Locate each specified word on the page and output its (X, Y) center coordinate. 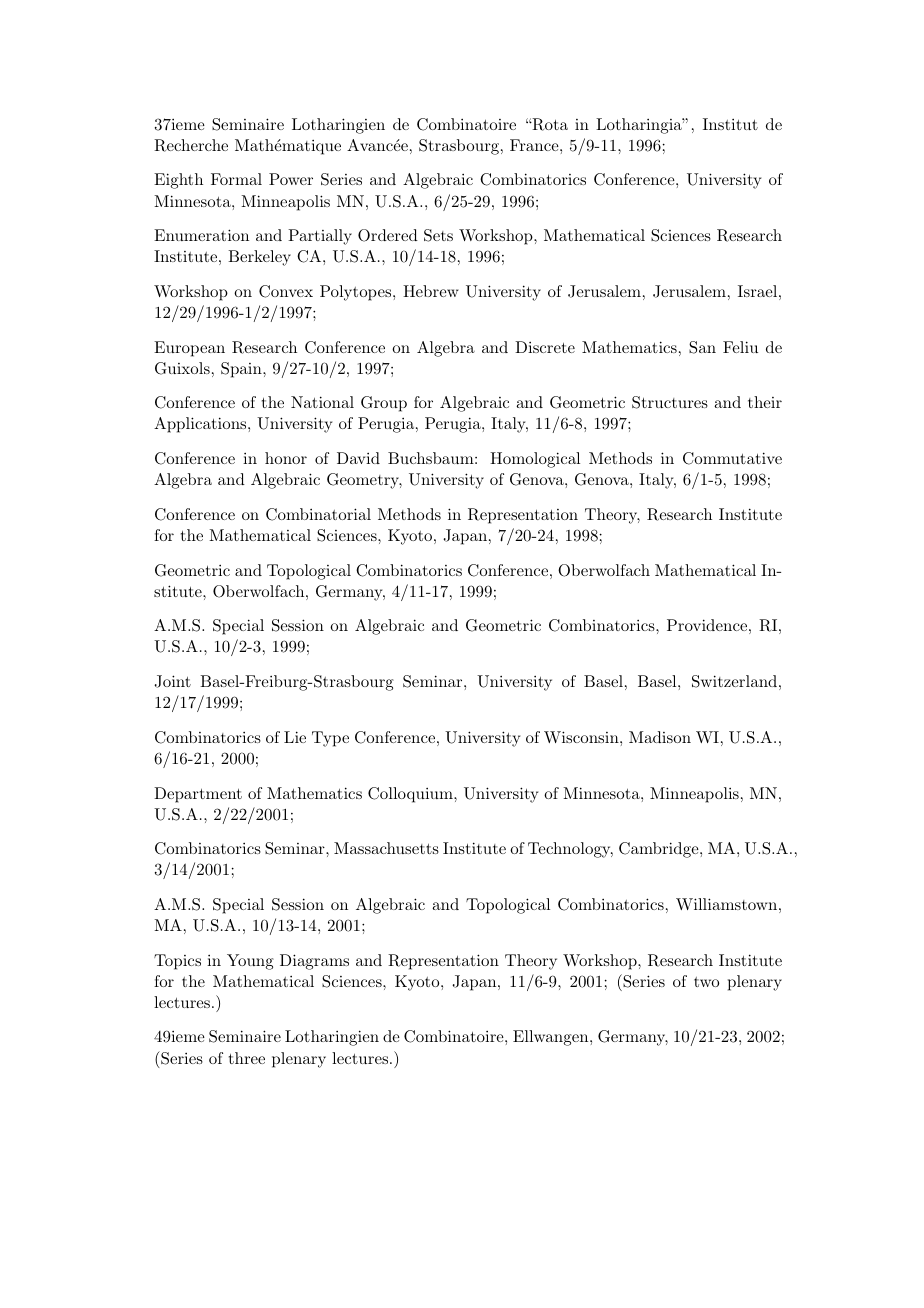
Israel (757, 291)
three (247, 1058)
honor (286, 458)
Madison (660, 737)
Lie (295, 737)
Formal (236, 179)
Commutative (732, 458)
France (535, 145)
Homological (535, 460)
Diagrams (314, 962)
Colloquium (411, 795)
